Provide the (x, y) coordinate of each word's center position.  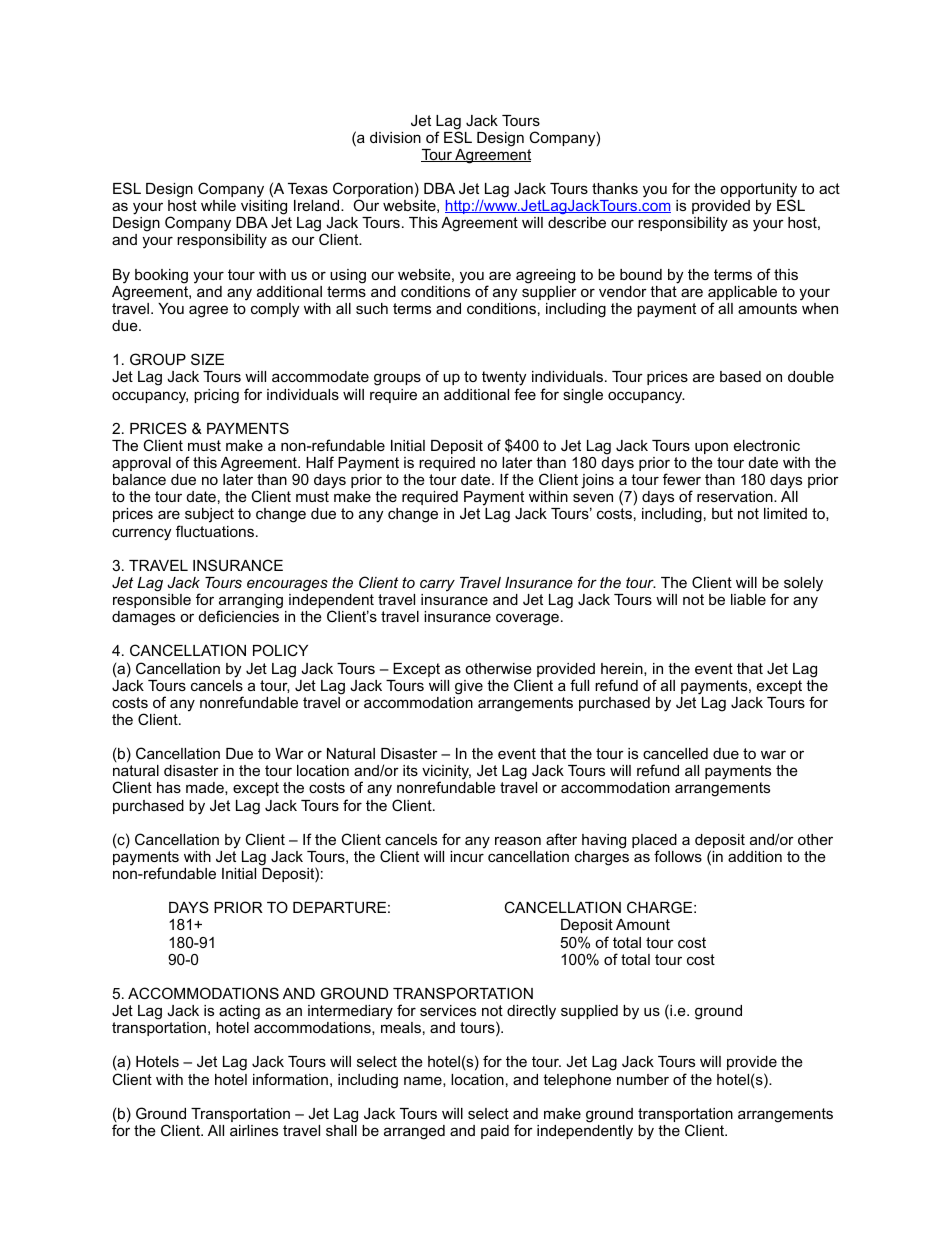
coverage (527, 619)
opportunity (758, 191)
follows (678, 856)
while (218, 205)
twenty (504, 380)
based (740, 376)
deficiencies (239, 616)
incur (467, 856)
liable (748, 599)
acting (239, 1012)
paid (495, 1132)
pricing (216, 396)
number (643, 1079)
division (395, 137)
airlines (254, 1130)
